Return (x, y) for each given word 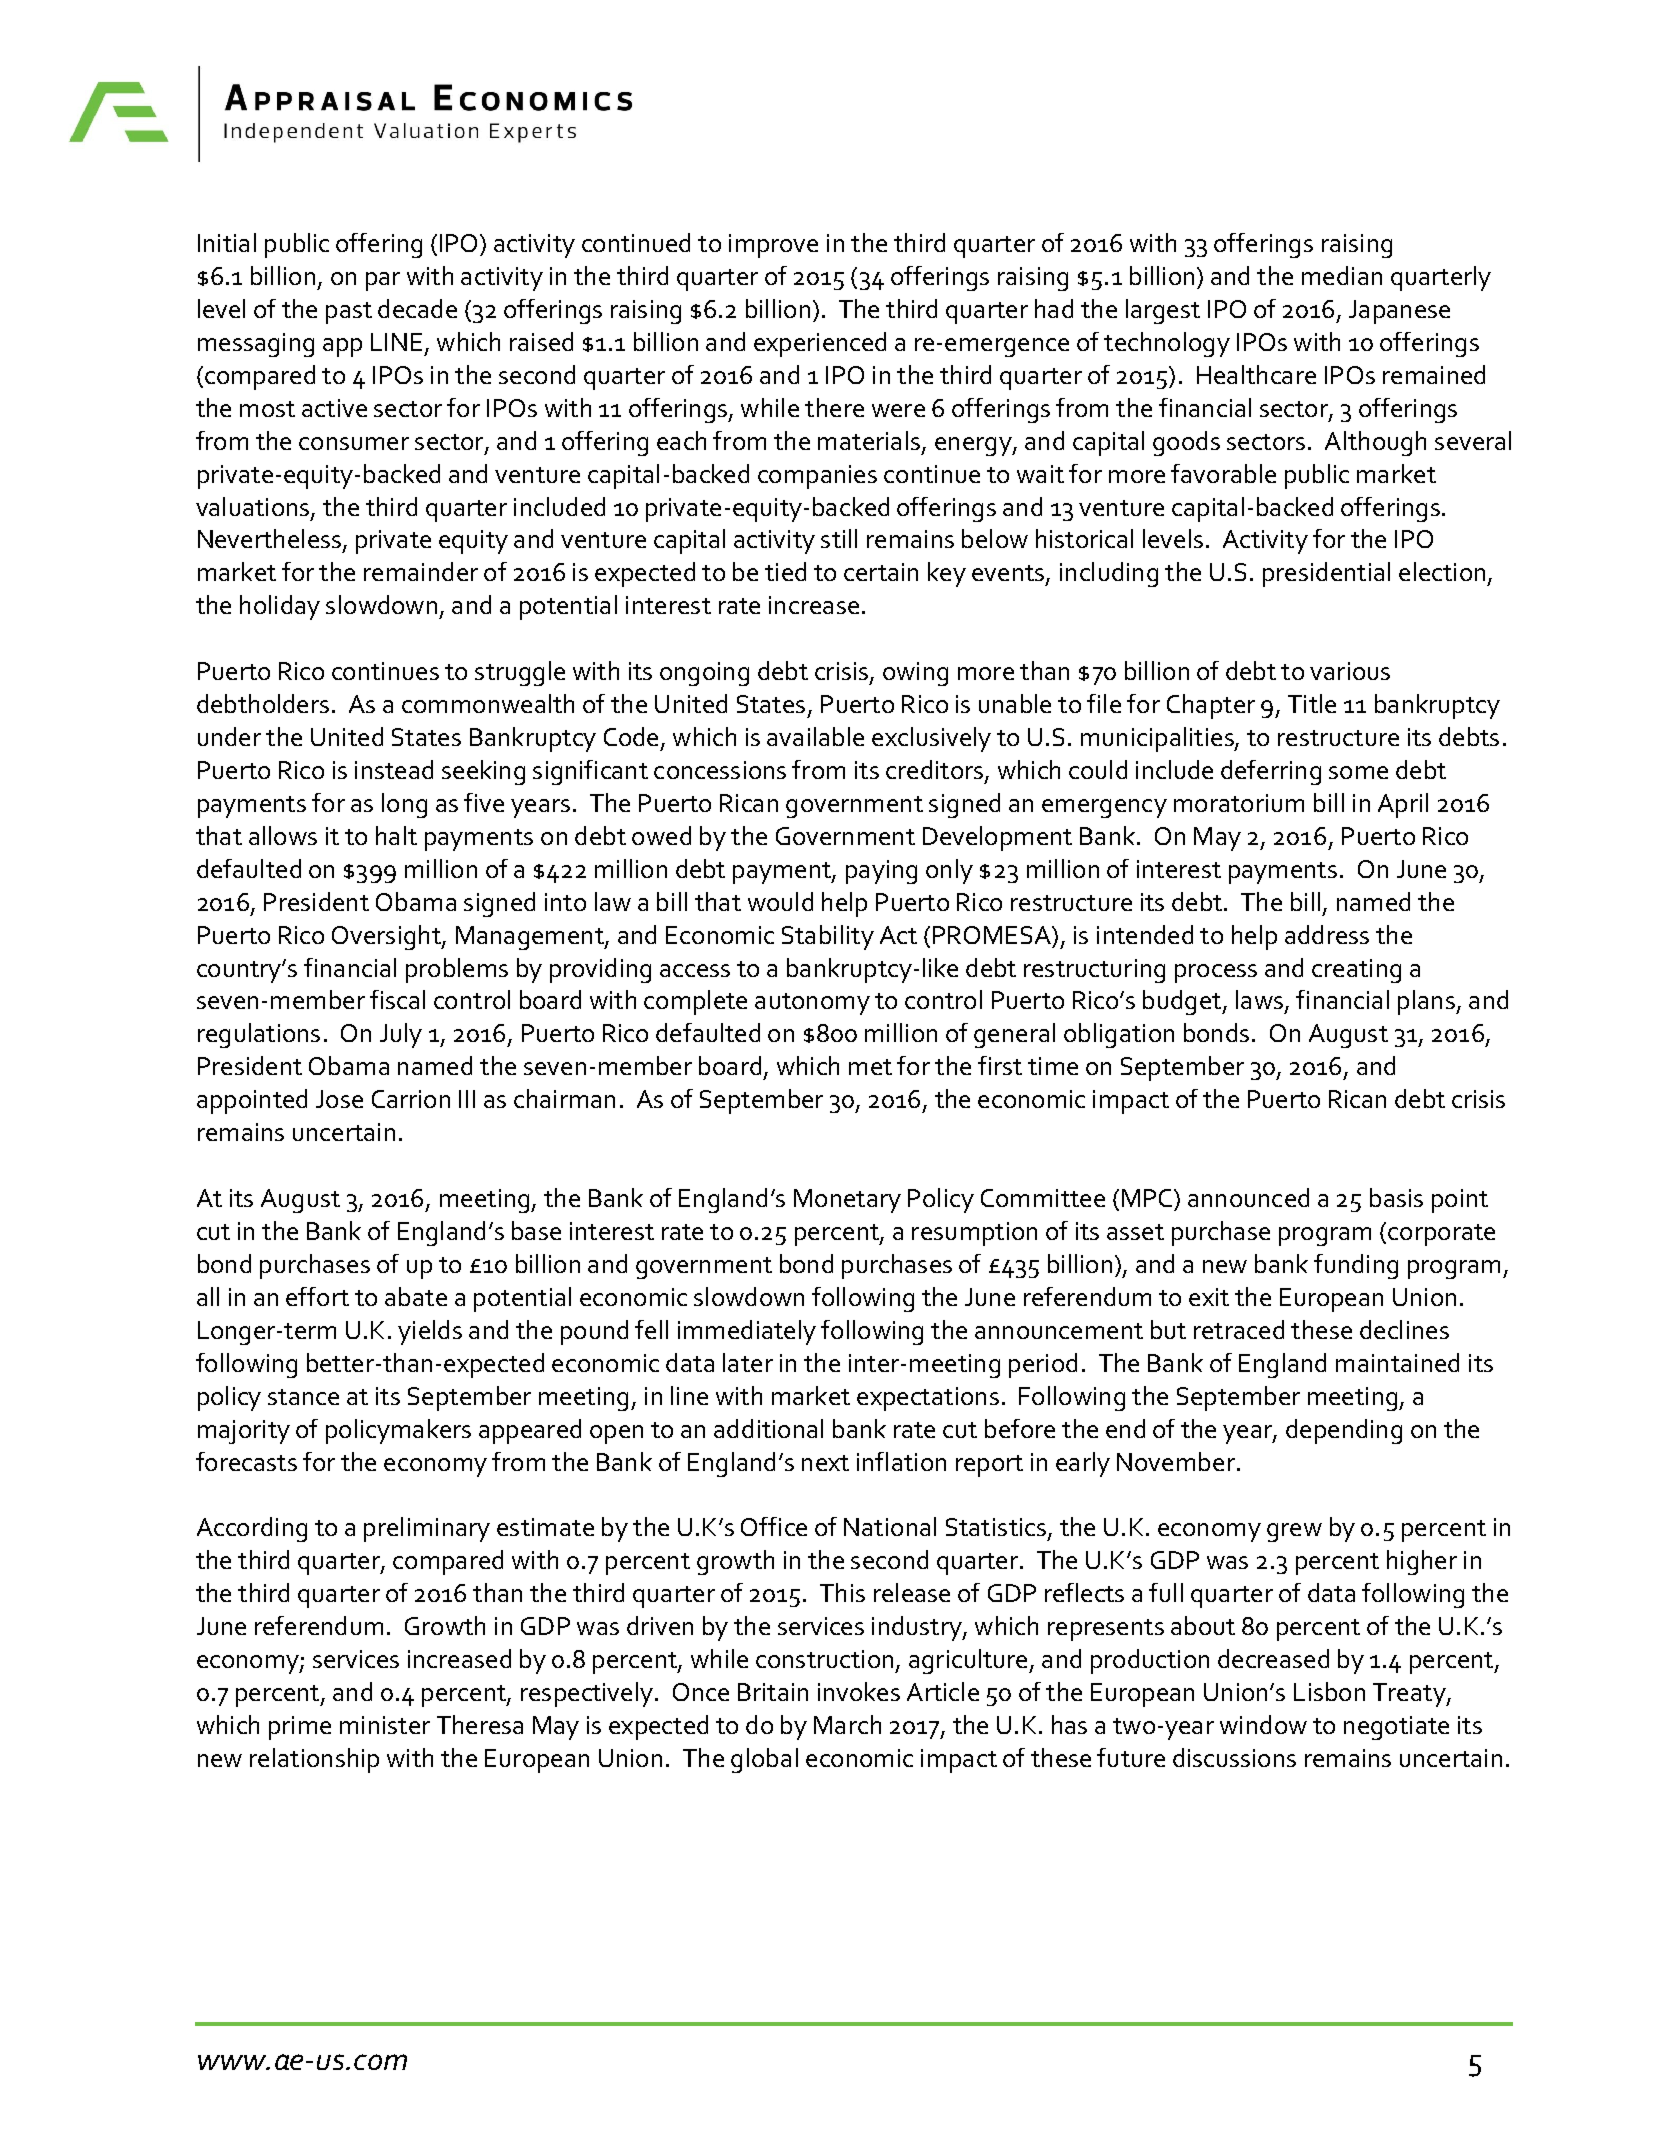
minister (385, 1725)
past (349, 313)
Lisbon (1329, 1691)
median (1342, 275)
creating (1356, 971)
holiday (280, 607)
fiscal (397, 999)
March (847, 1724)
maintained (1397, 1362)
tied (785, 571)
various (1350, 671)
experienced (820, 344)
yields (430, 1332)
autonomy (812, 1004)
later (748, 1362)
